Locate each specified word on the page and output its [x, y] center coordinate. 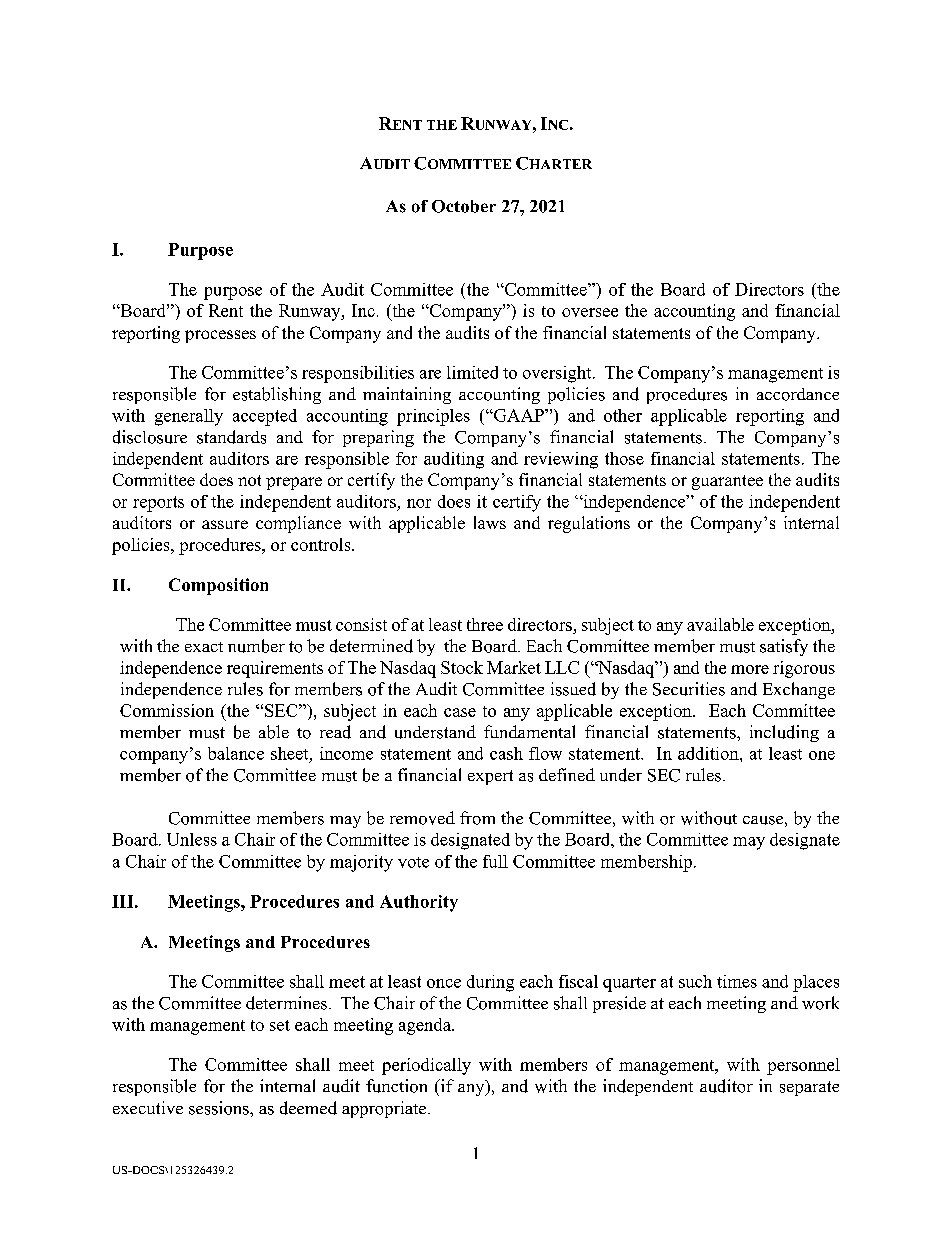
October [464, 206]
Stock [462, 667]
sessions [220, 1108]
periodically [426, 1066]
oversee [590, 312]
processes [220, 336]
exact [204, 647]
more [750, 669]
